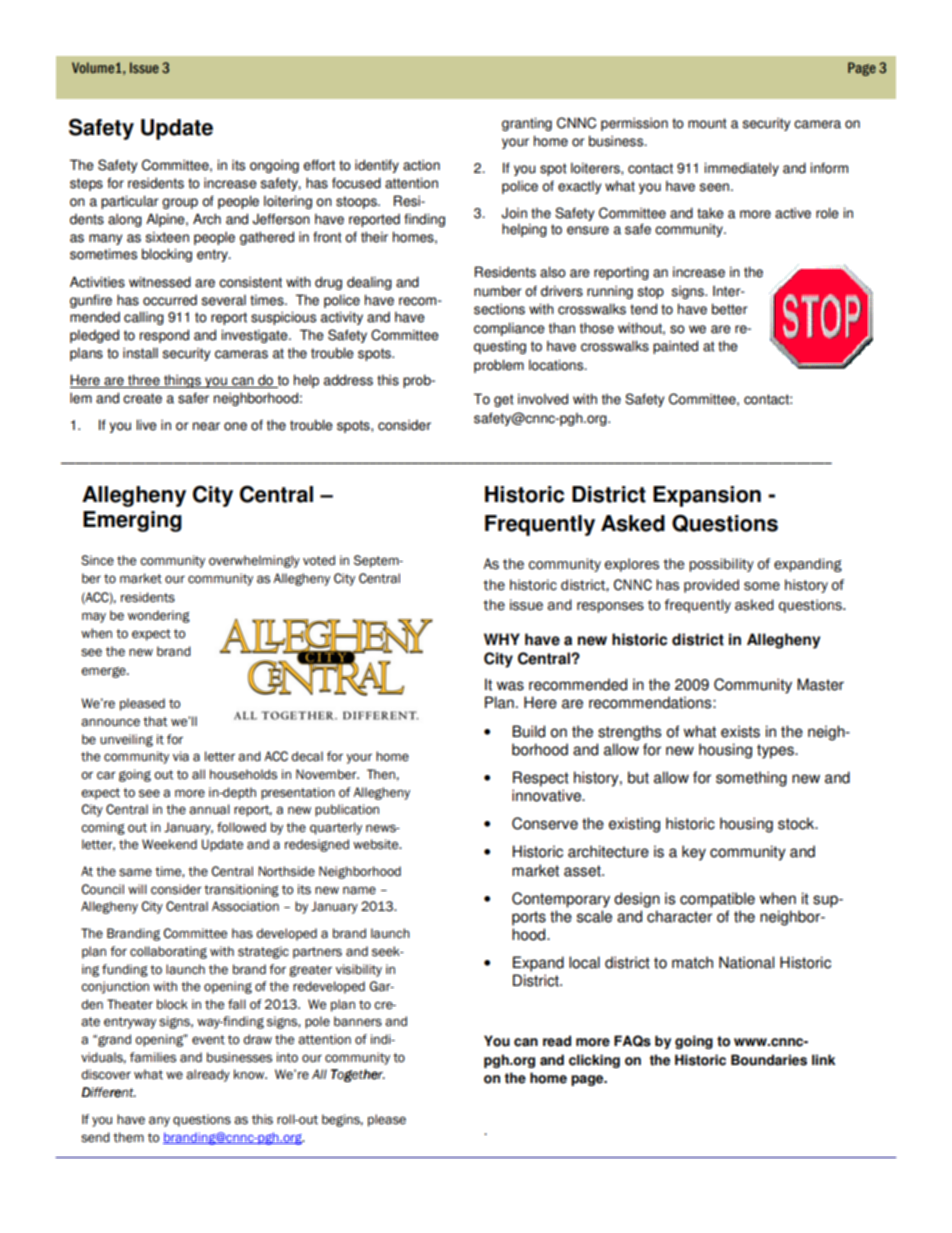 The image size is (952, 1233). What do you see at coordinates (182, 381) in the screenshot?
I see `things` at bounding box center [182, 381].
